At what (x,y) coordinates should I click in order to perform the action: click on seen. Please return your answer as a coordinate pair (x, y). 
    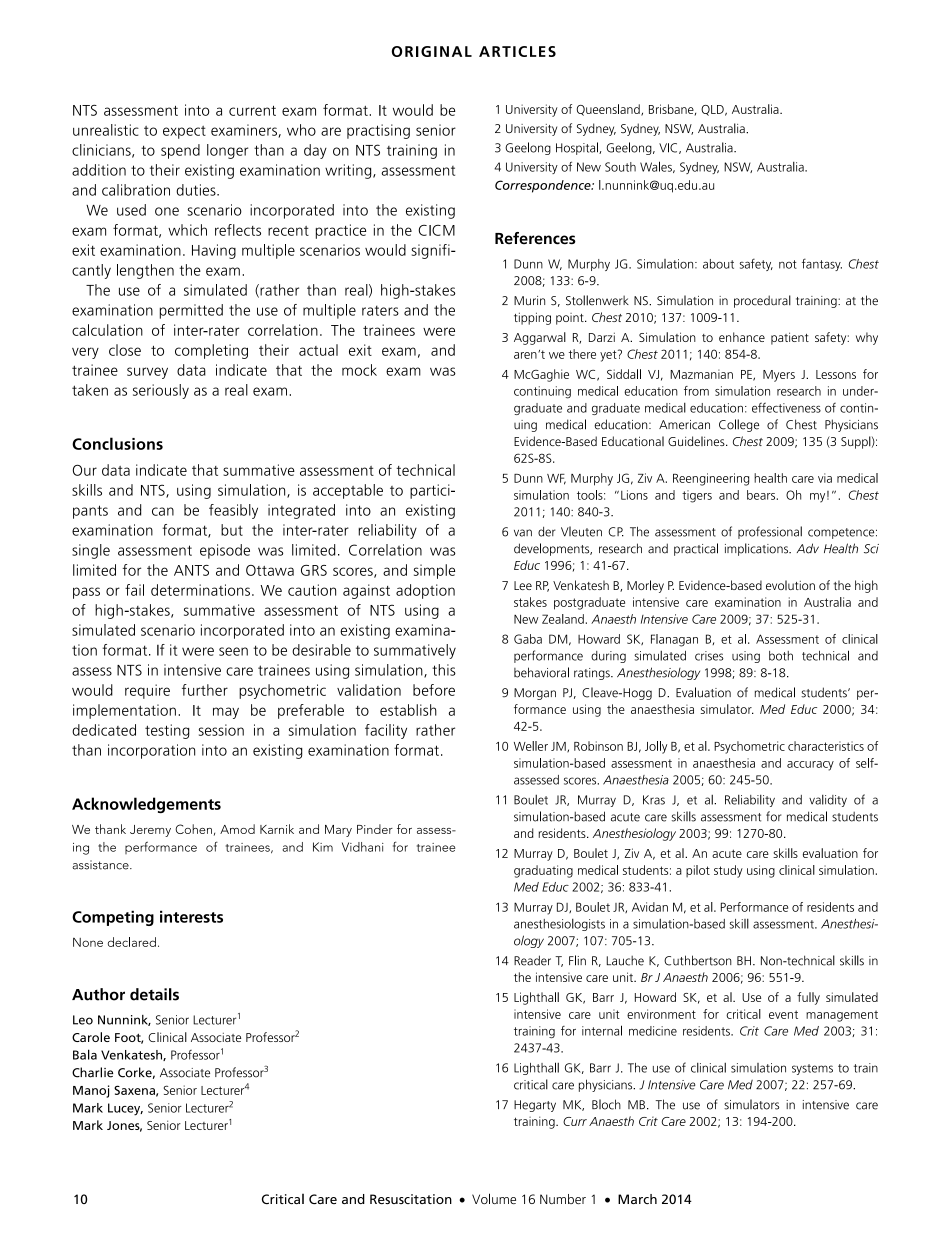
    Looking at the image, I should click on (233, 651).
